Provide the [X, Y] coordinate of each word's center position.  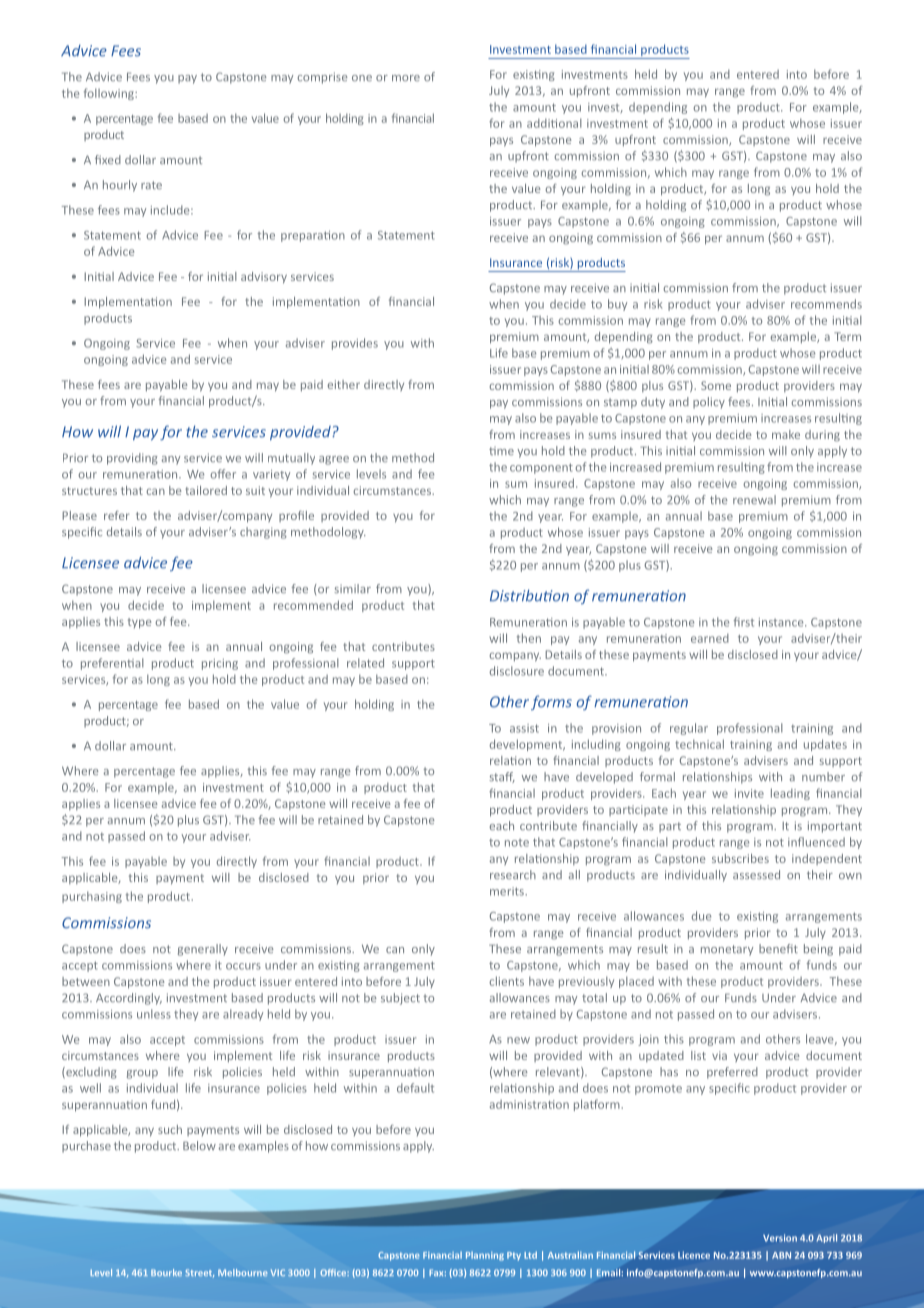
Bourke [166, 1272]
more [406, 78]
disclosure [517, 671]
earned [710, 638]
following [110, 94]
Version [780, 1238]
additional [554, 123]
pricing [220, 664]
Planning [485, 1256]
